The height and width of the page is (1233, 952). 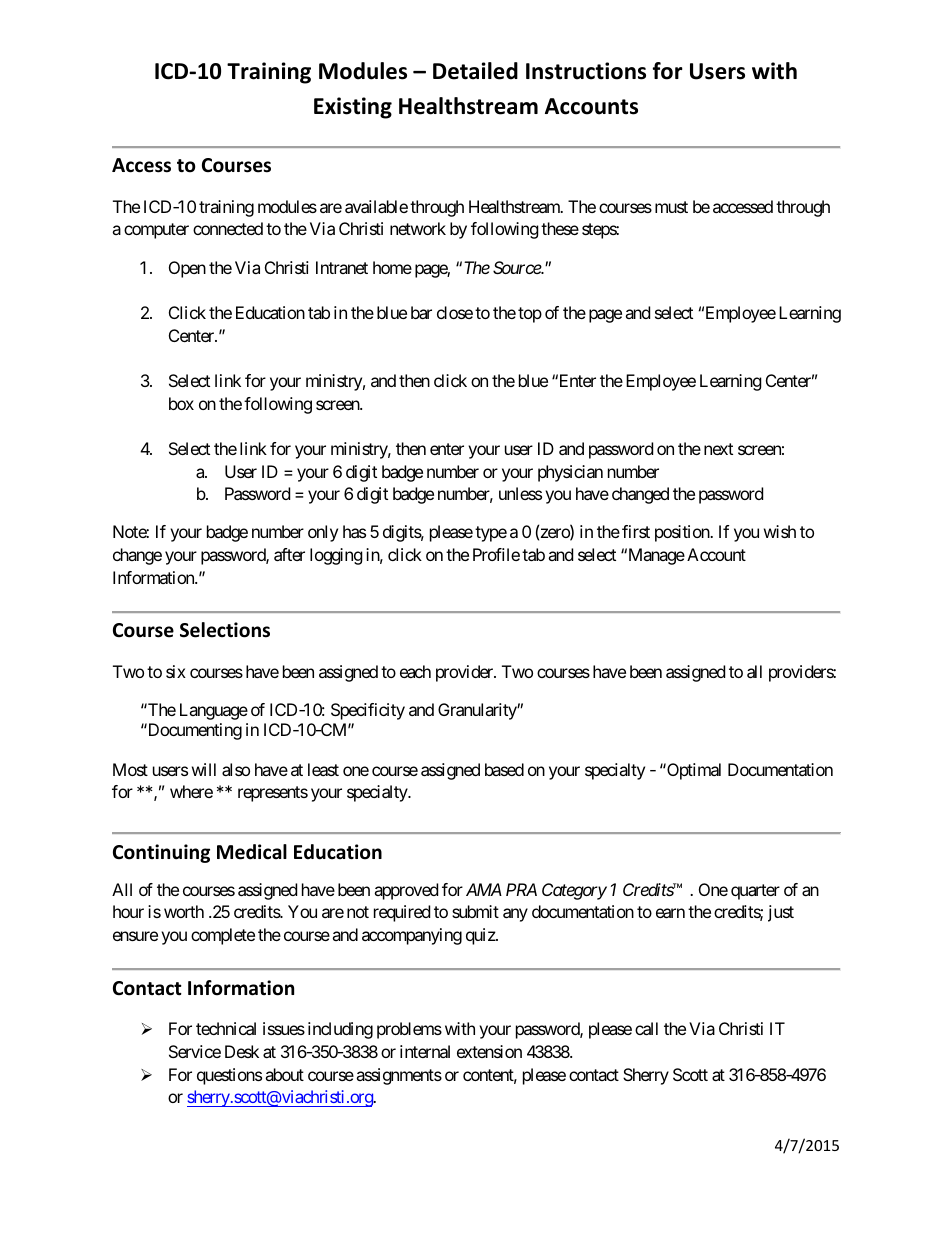 What do you see at coordinates (289, 554) in the page?
I see `after` at bounding box center [289, 554].
